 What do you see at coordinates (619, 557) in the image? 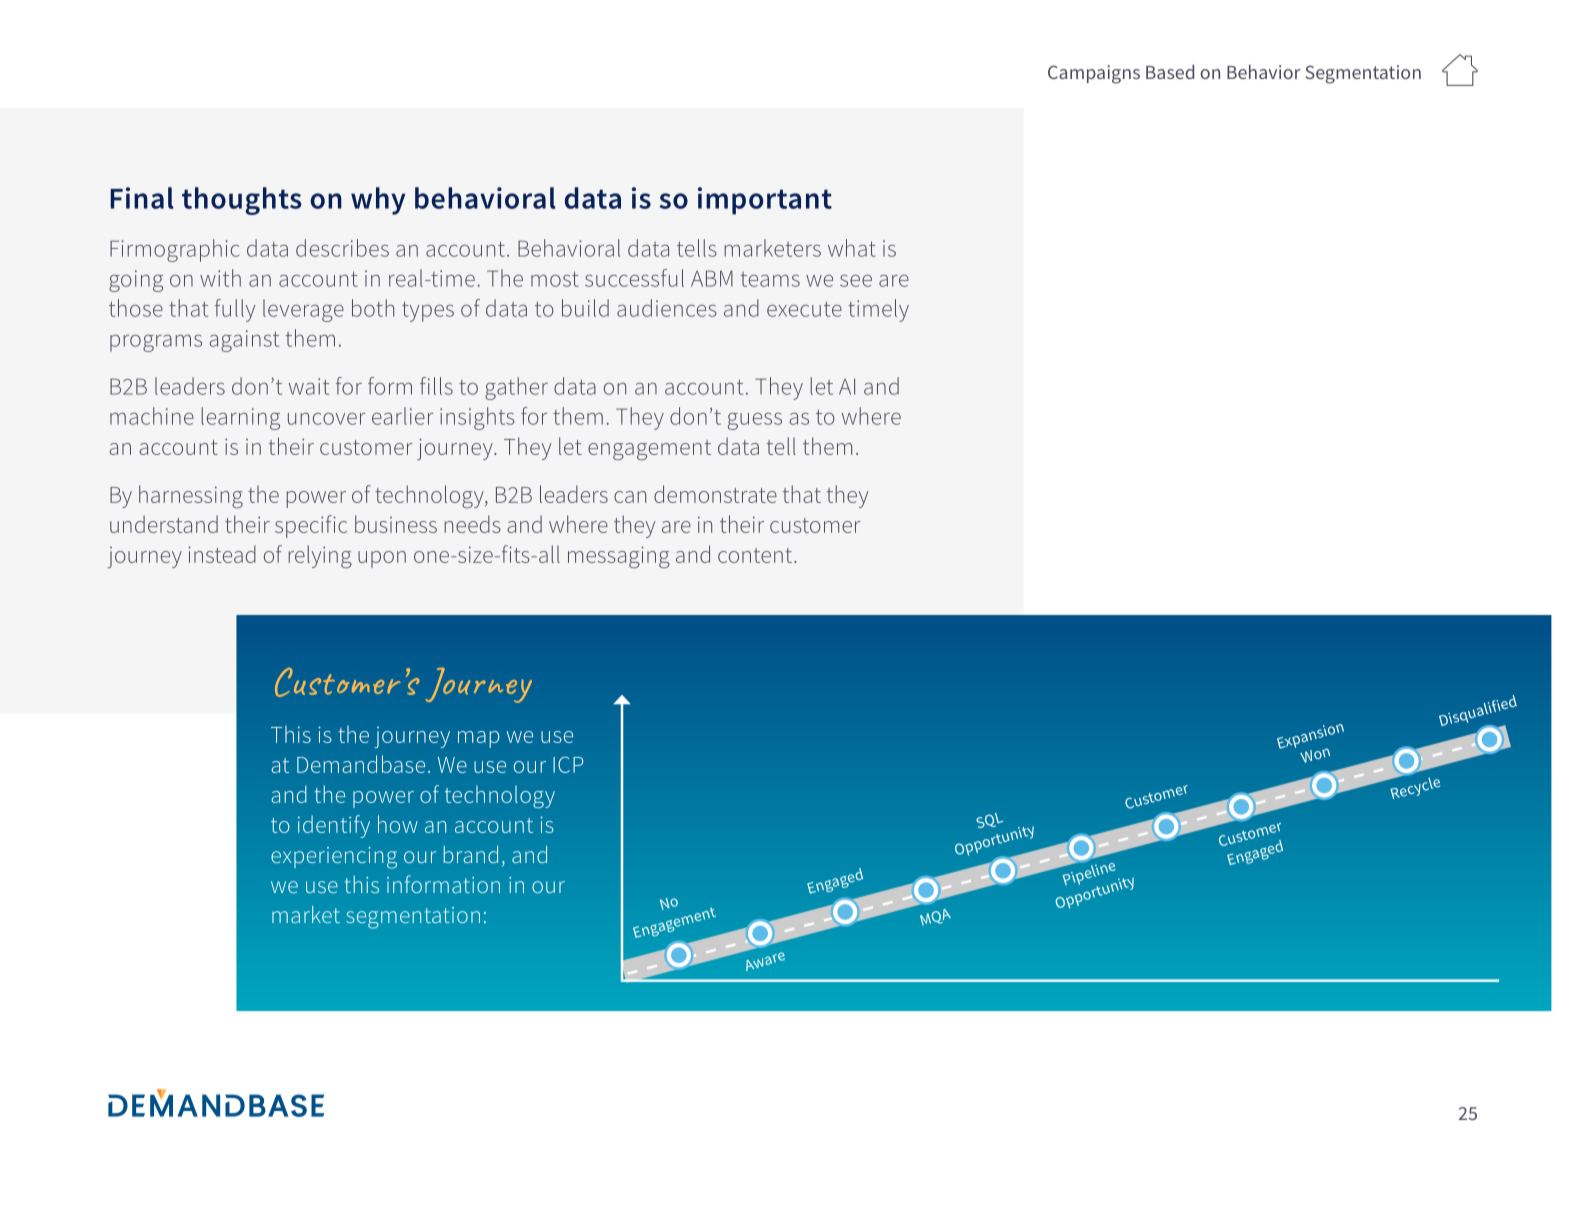
I see `messaging` at bounding box center [619, 557].
